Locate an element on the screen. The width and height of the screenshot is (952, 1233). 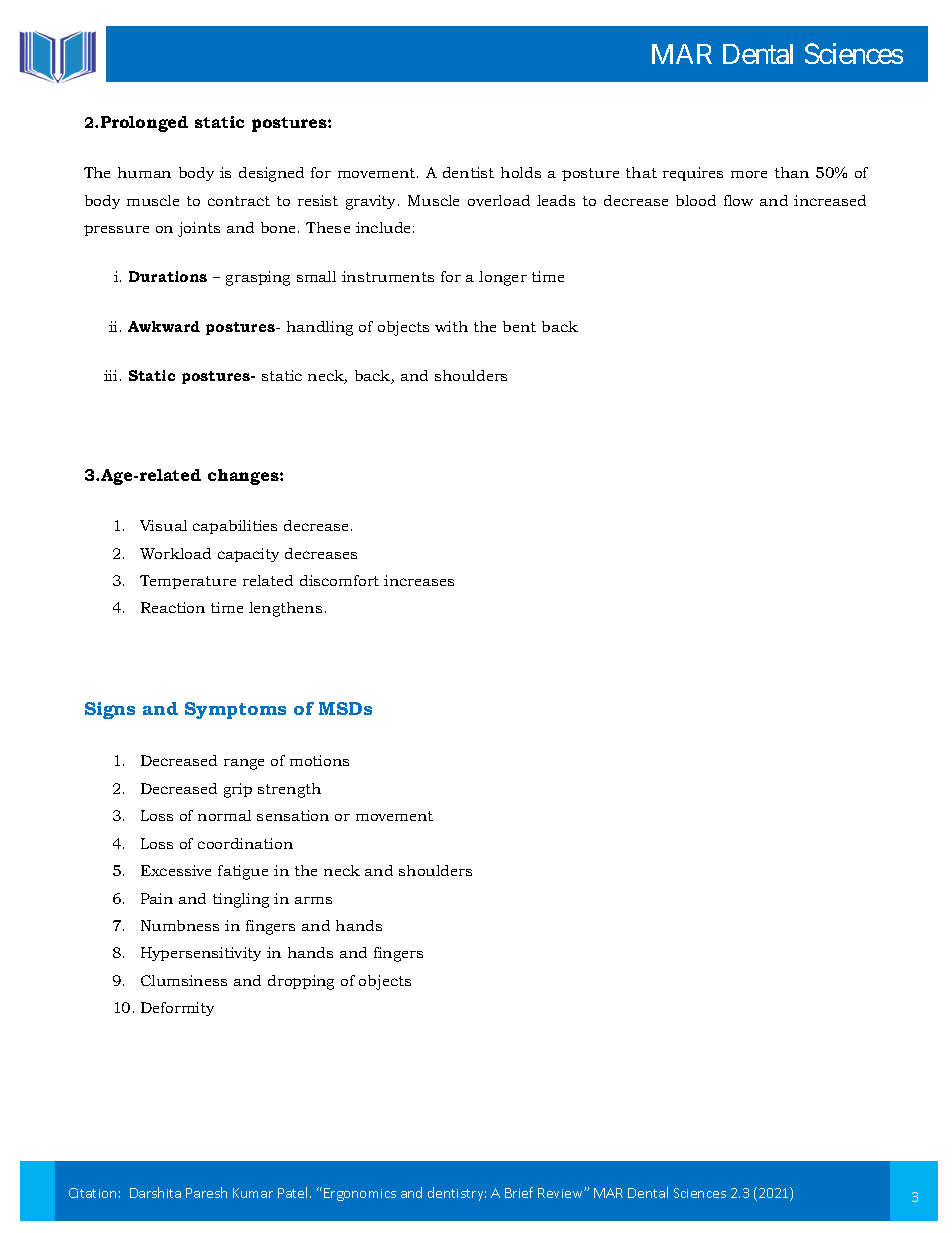
overload is located at coordinates (499, 200).
